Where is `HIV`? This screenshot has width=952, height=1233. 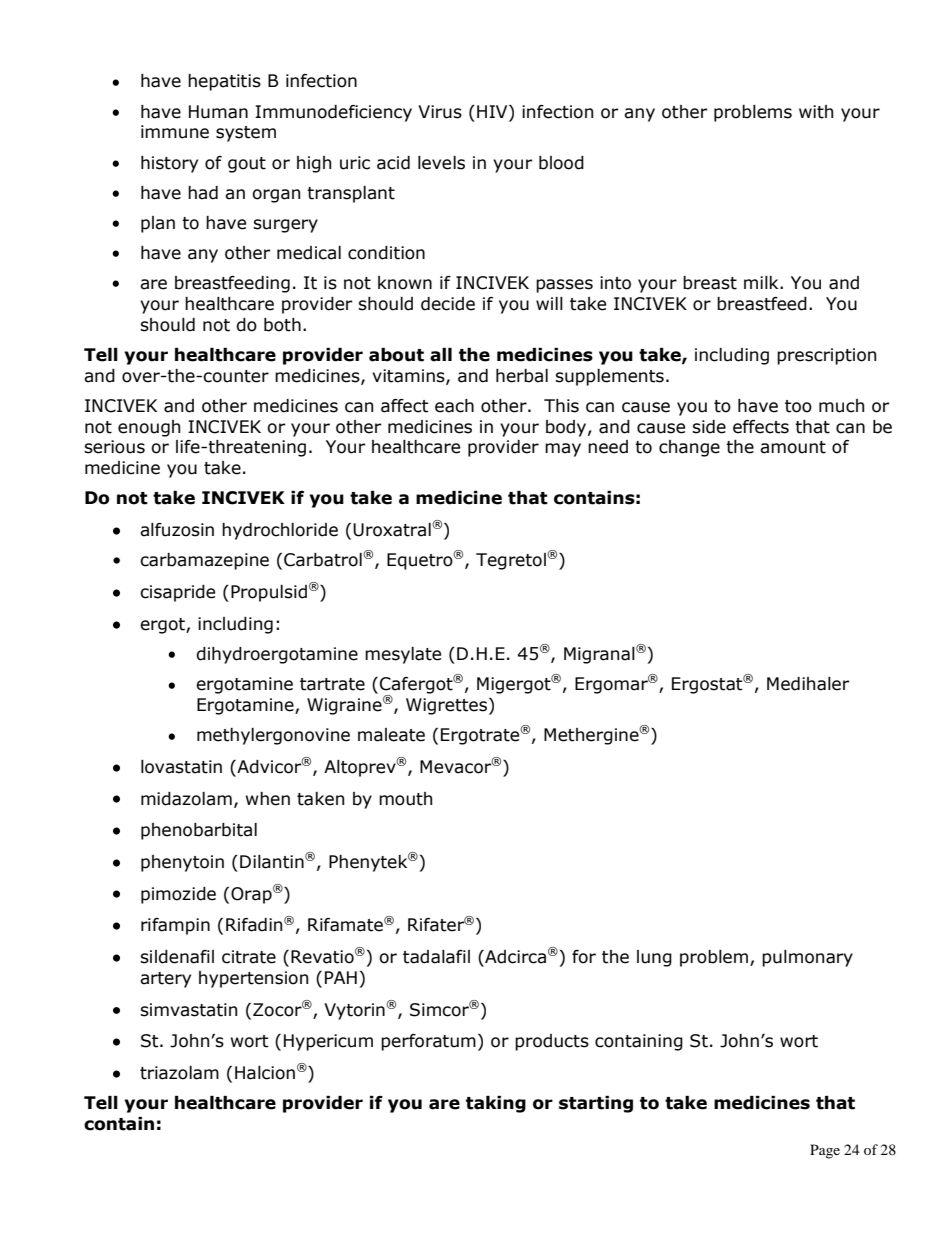 HIV is located at coordinates (493, 111).
